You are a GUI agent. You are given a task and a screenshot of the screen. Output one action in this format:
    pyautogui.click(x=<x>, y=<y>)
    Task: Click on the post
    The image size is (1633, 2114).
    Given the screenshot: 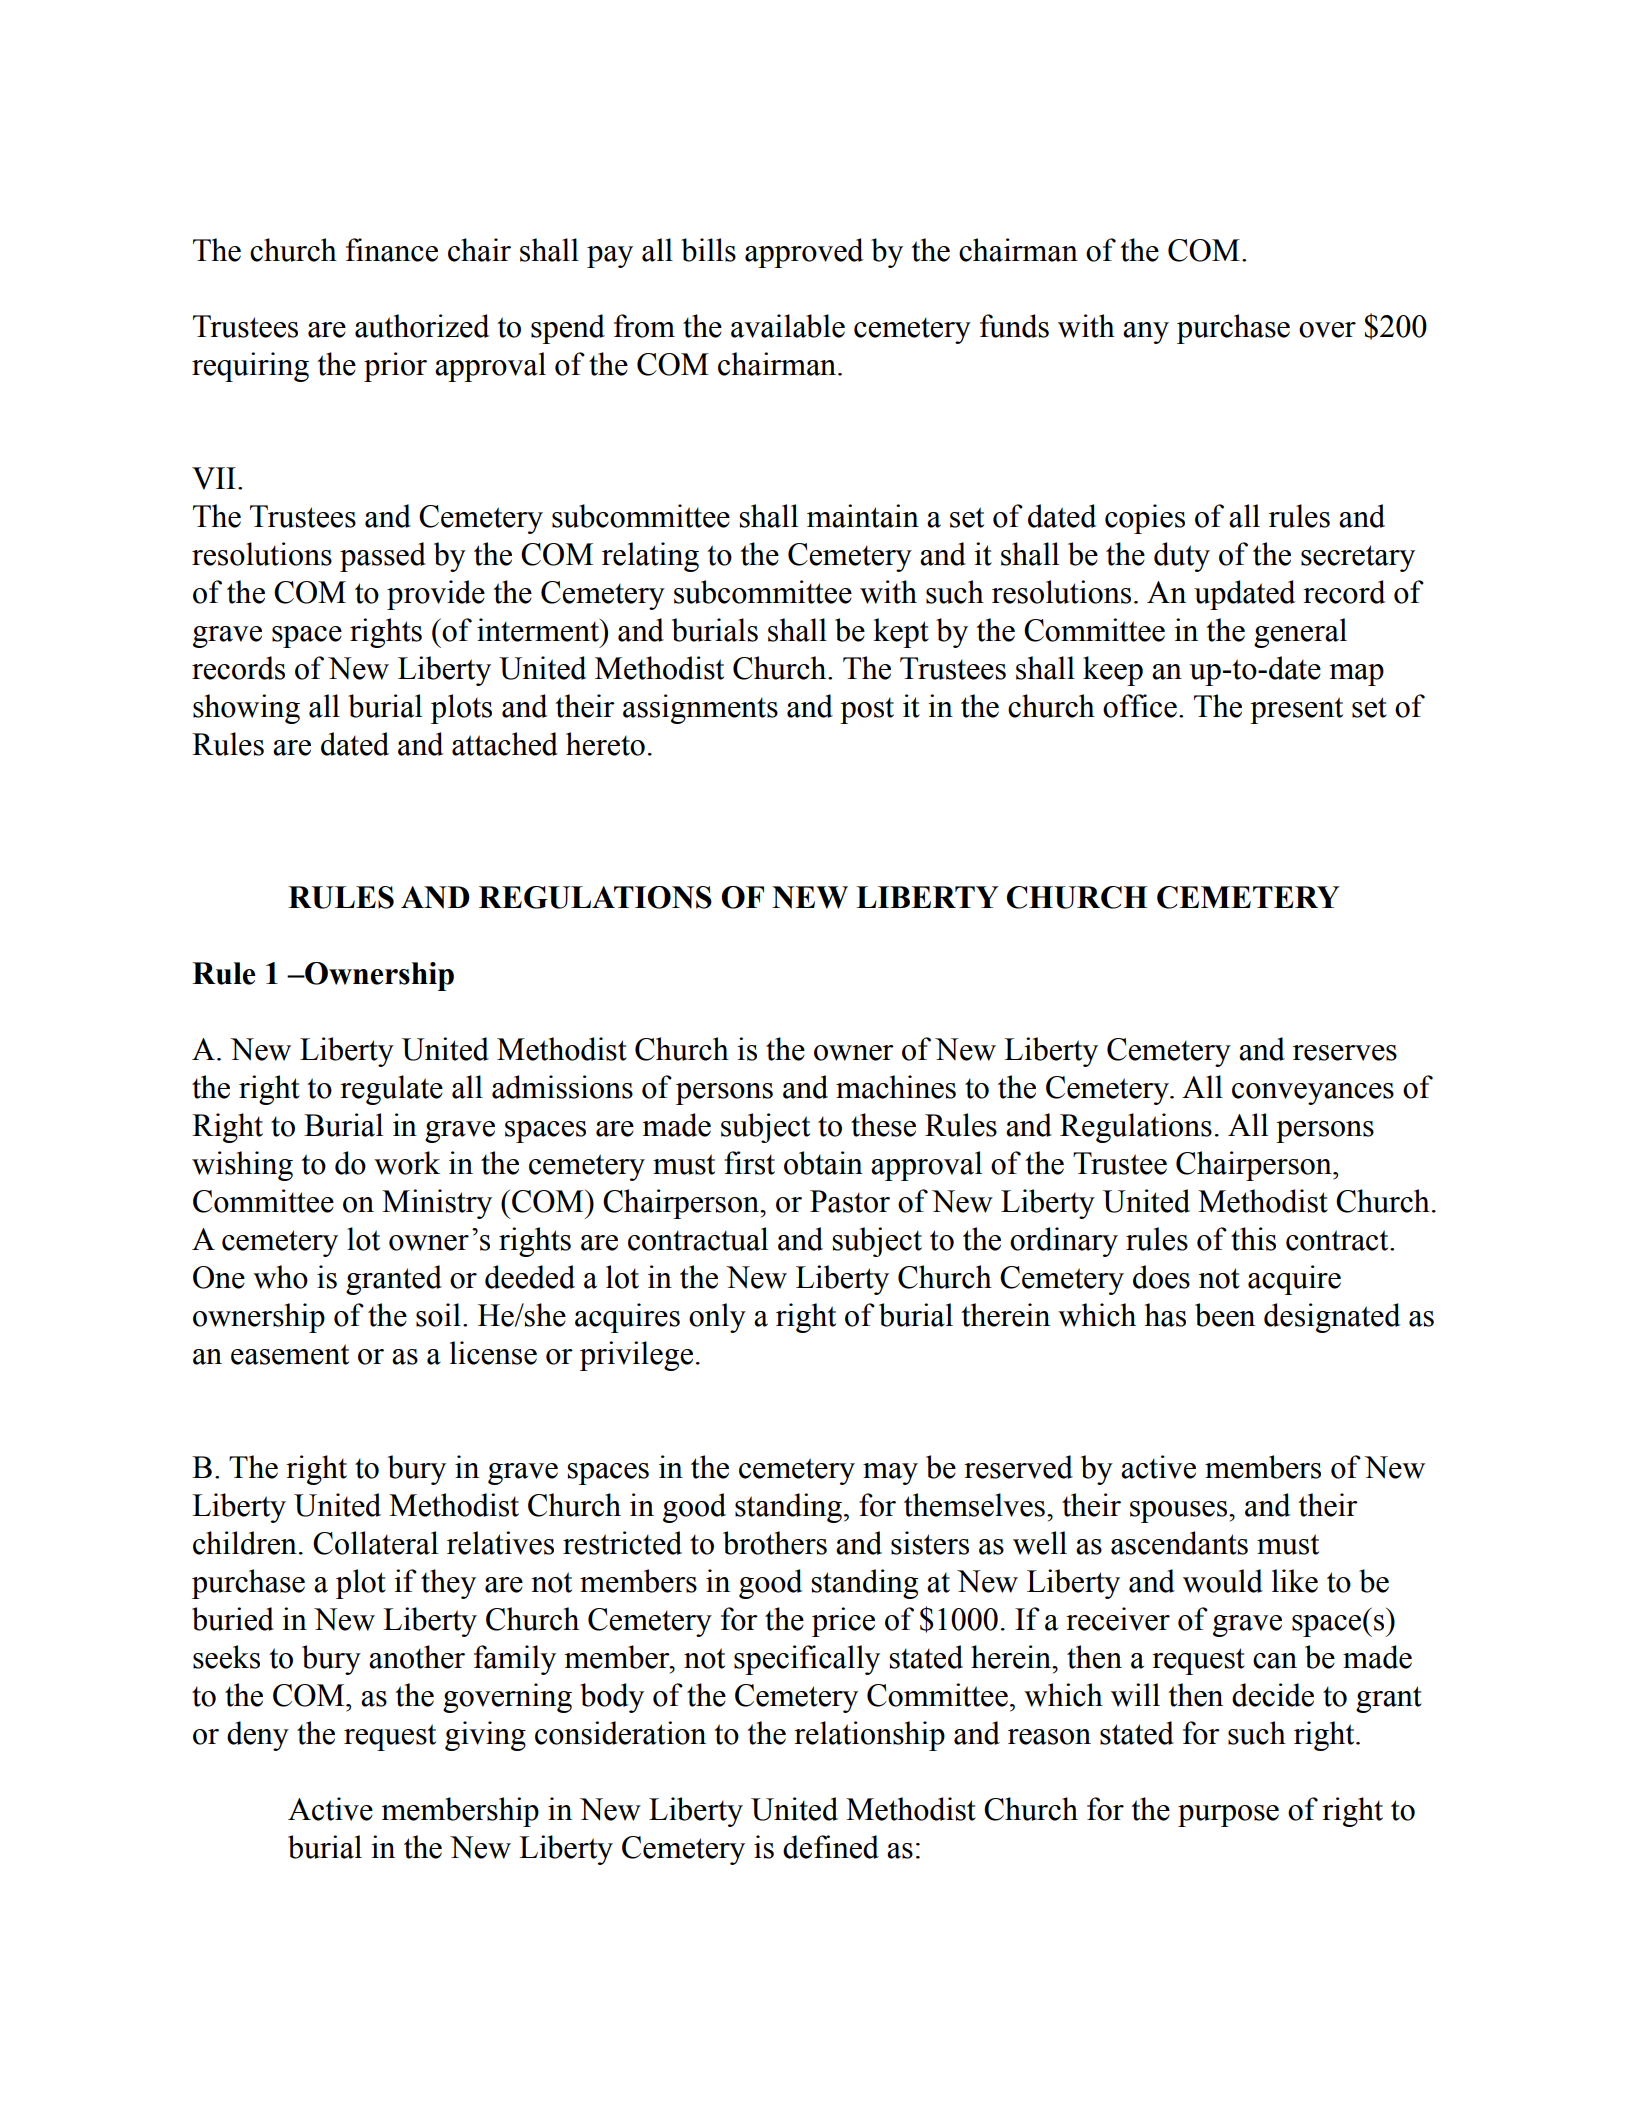 What is the action you would take?
    pyautogui.click(x=867, y=710)
